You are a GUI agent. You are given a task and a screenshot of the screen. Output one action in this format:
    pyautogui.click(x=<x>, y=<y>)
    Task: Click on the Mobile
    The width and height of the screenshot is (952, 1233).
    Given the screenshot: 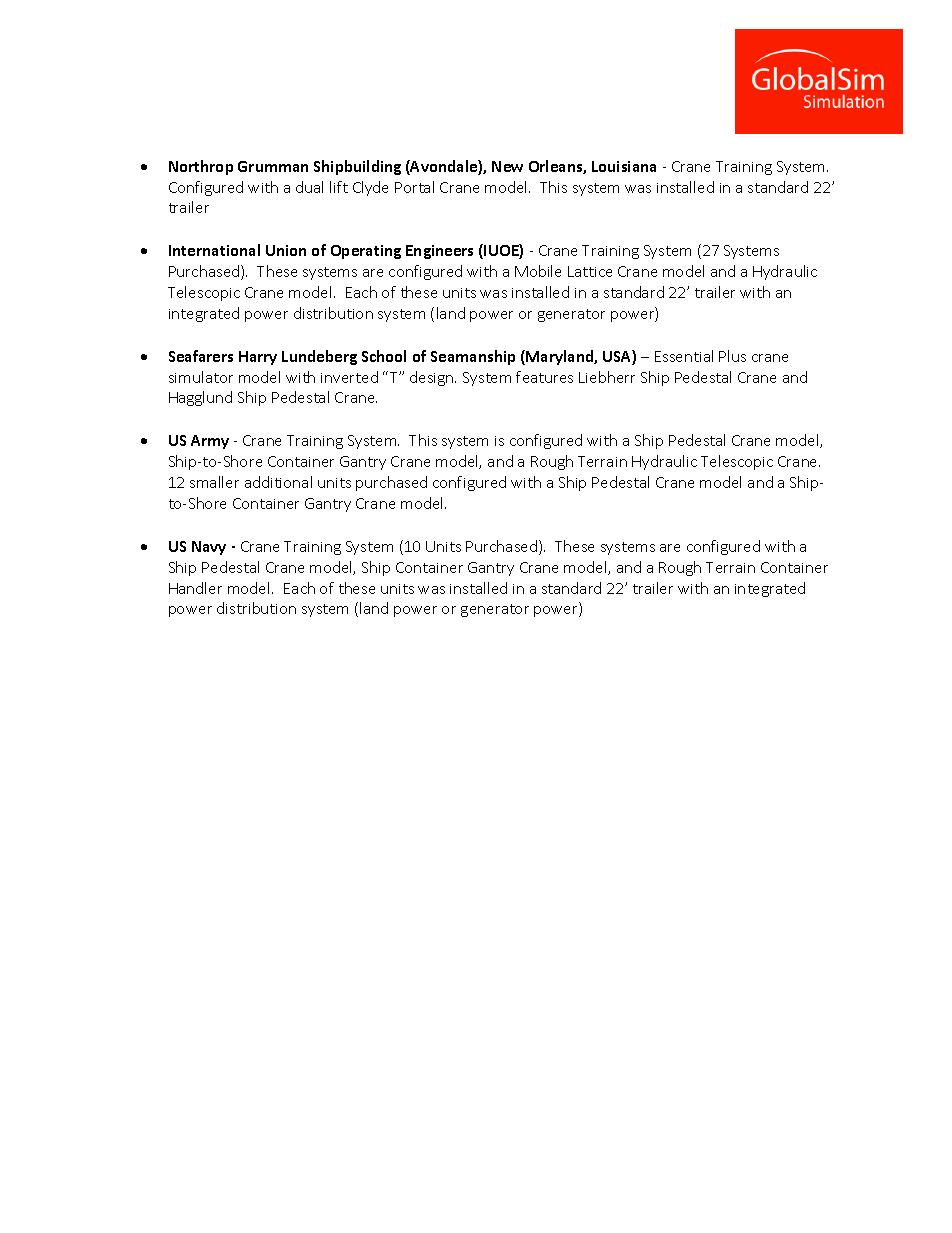 What is the action you would take?
    pyautogui.click(x=538, y=271)
